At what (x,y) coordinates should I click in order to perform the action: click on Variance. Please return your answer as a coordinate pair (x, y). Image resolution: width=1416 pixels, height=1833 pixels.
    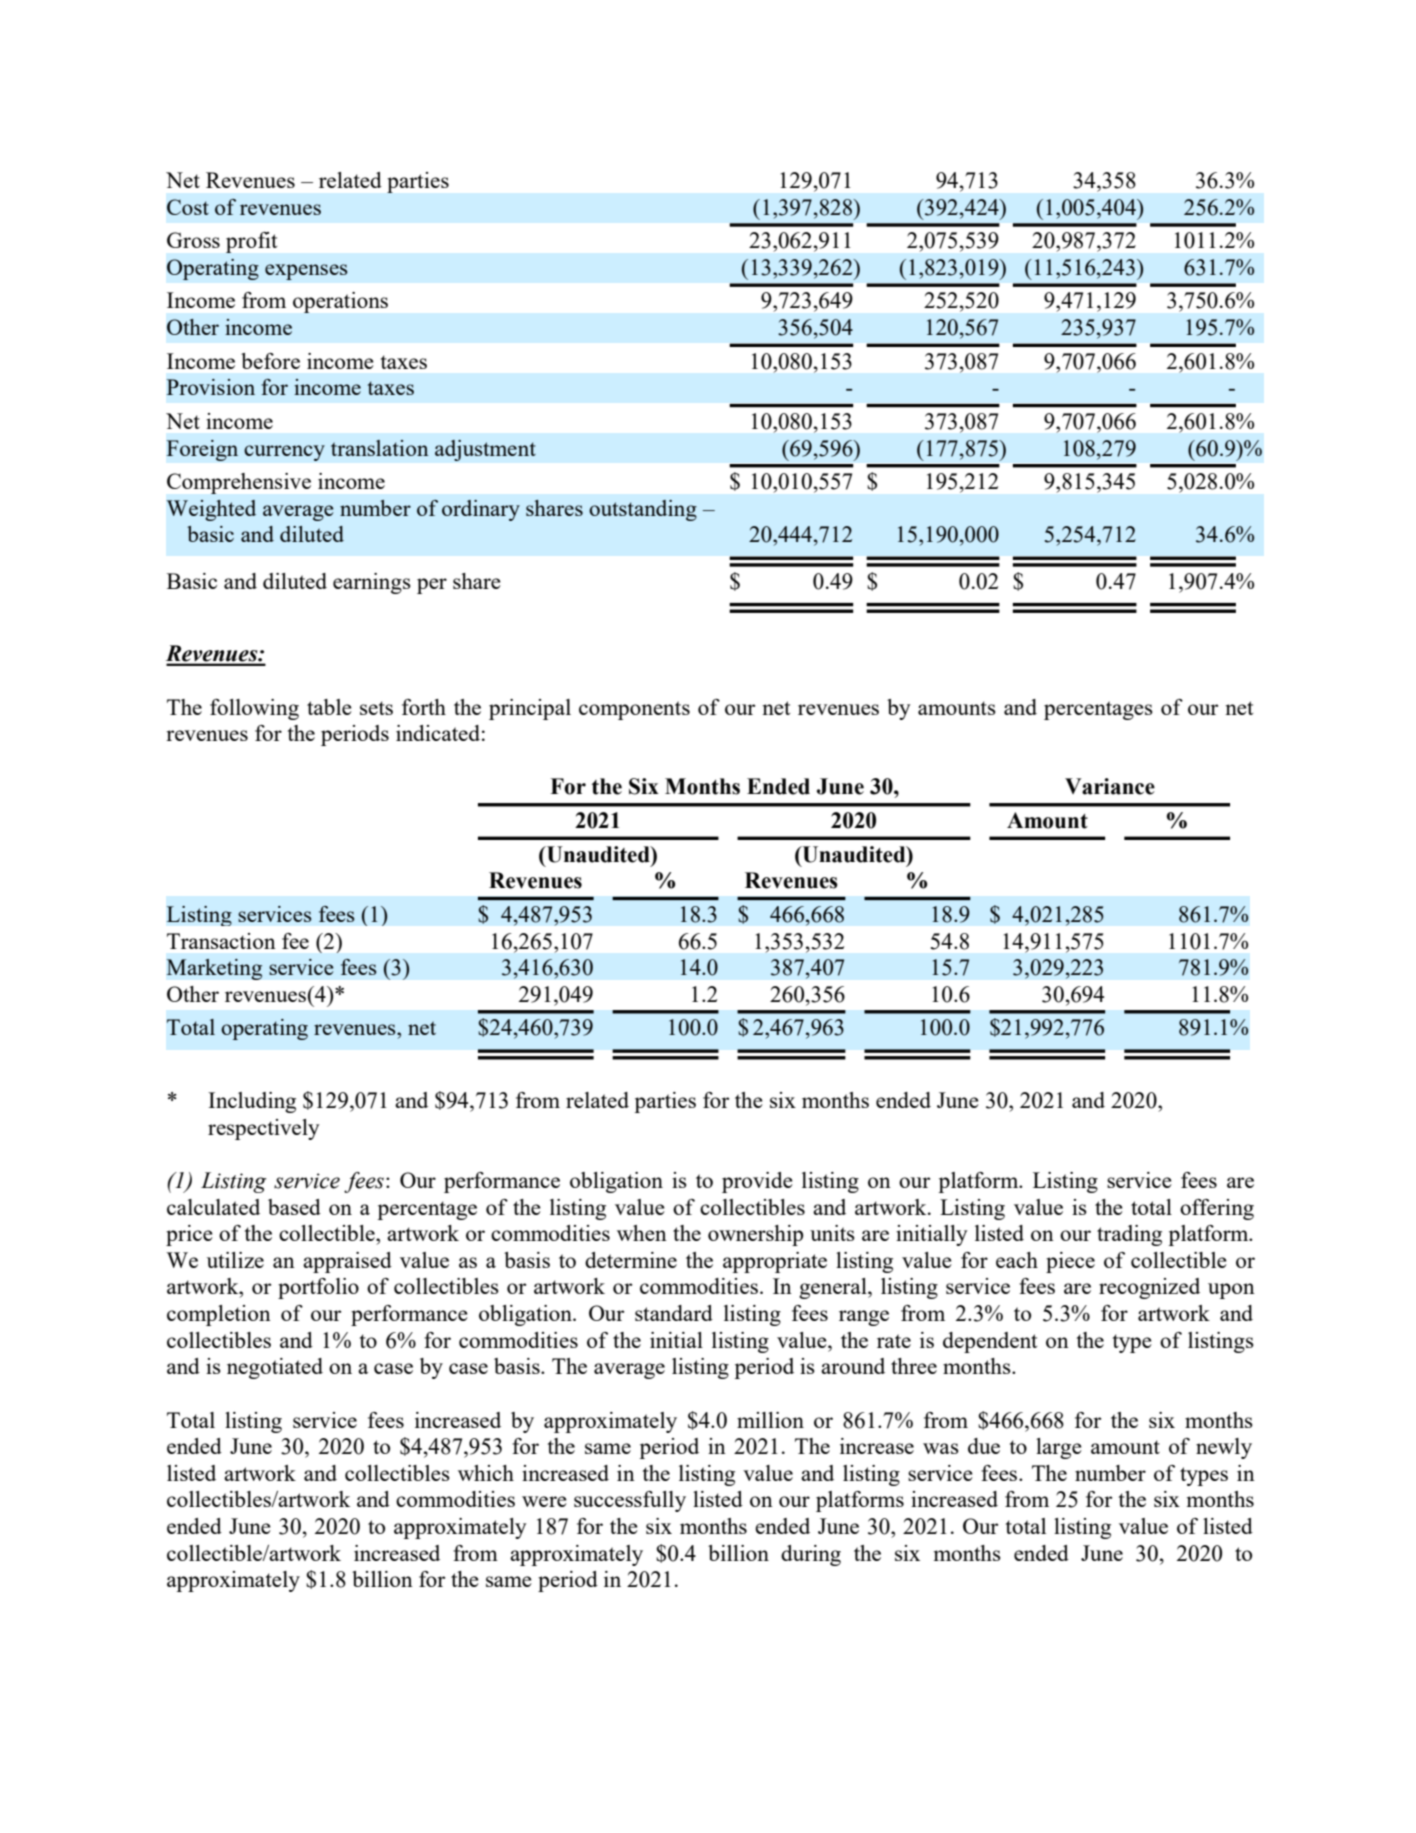
    Looking at the image, I should click on (1110, 786).
